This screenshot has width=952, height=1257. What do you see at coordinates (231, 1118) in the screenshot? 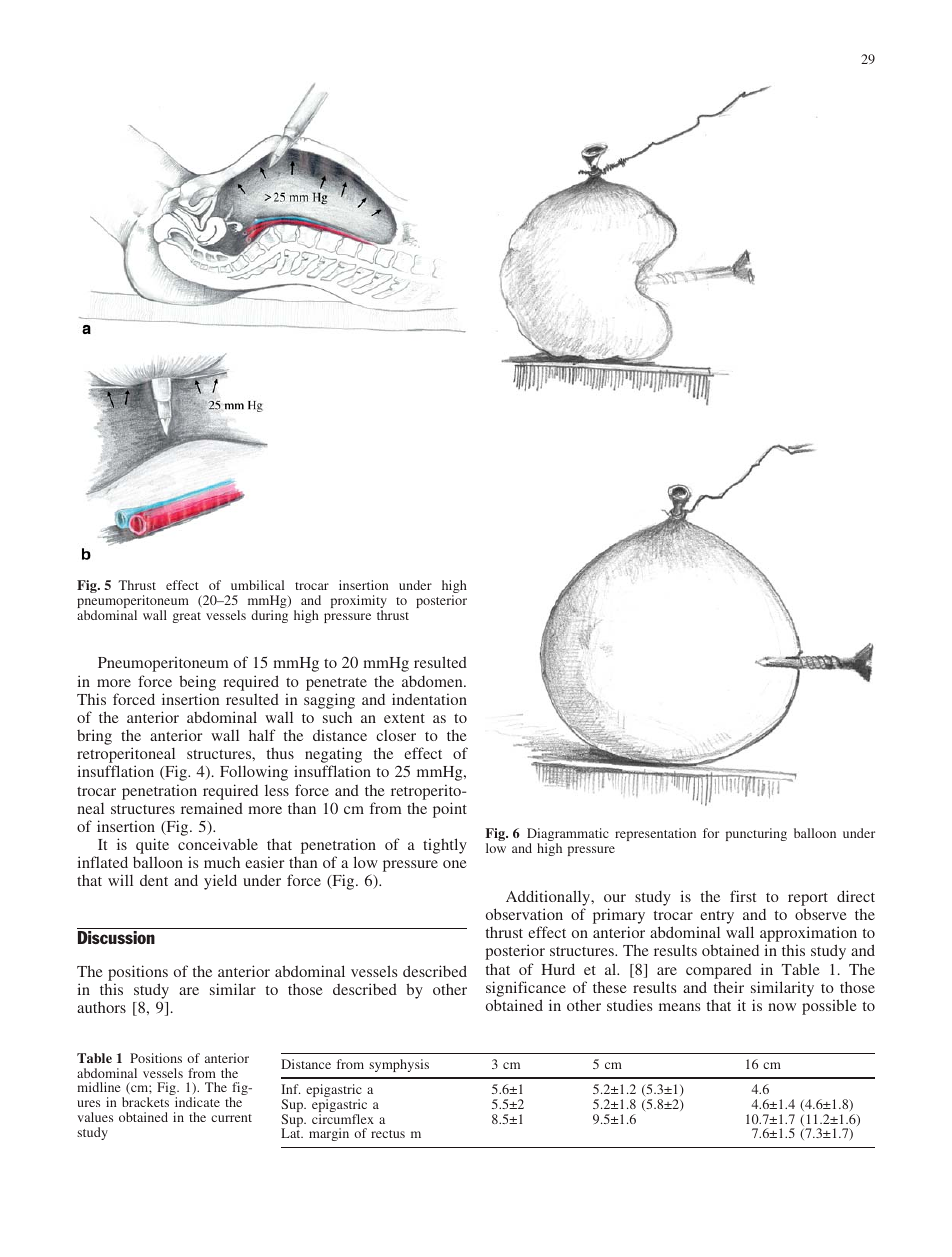
I see `current` at bounding box center [231, 1118].
